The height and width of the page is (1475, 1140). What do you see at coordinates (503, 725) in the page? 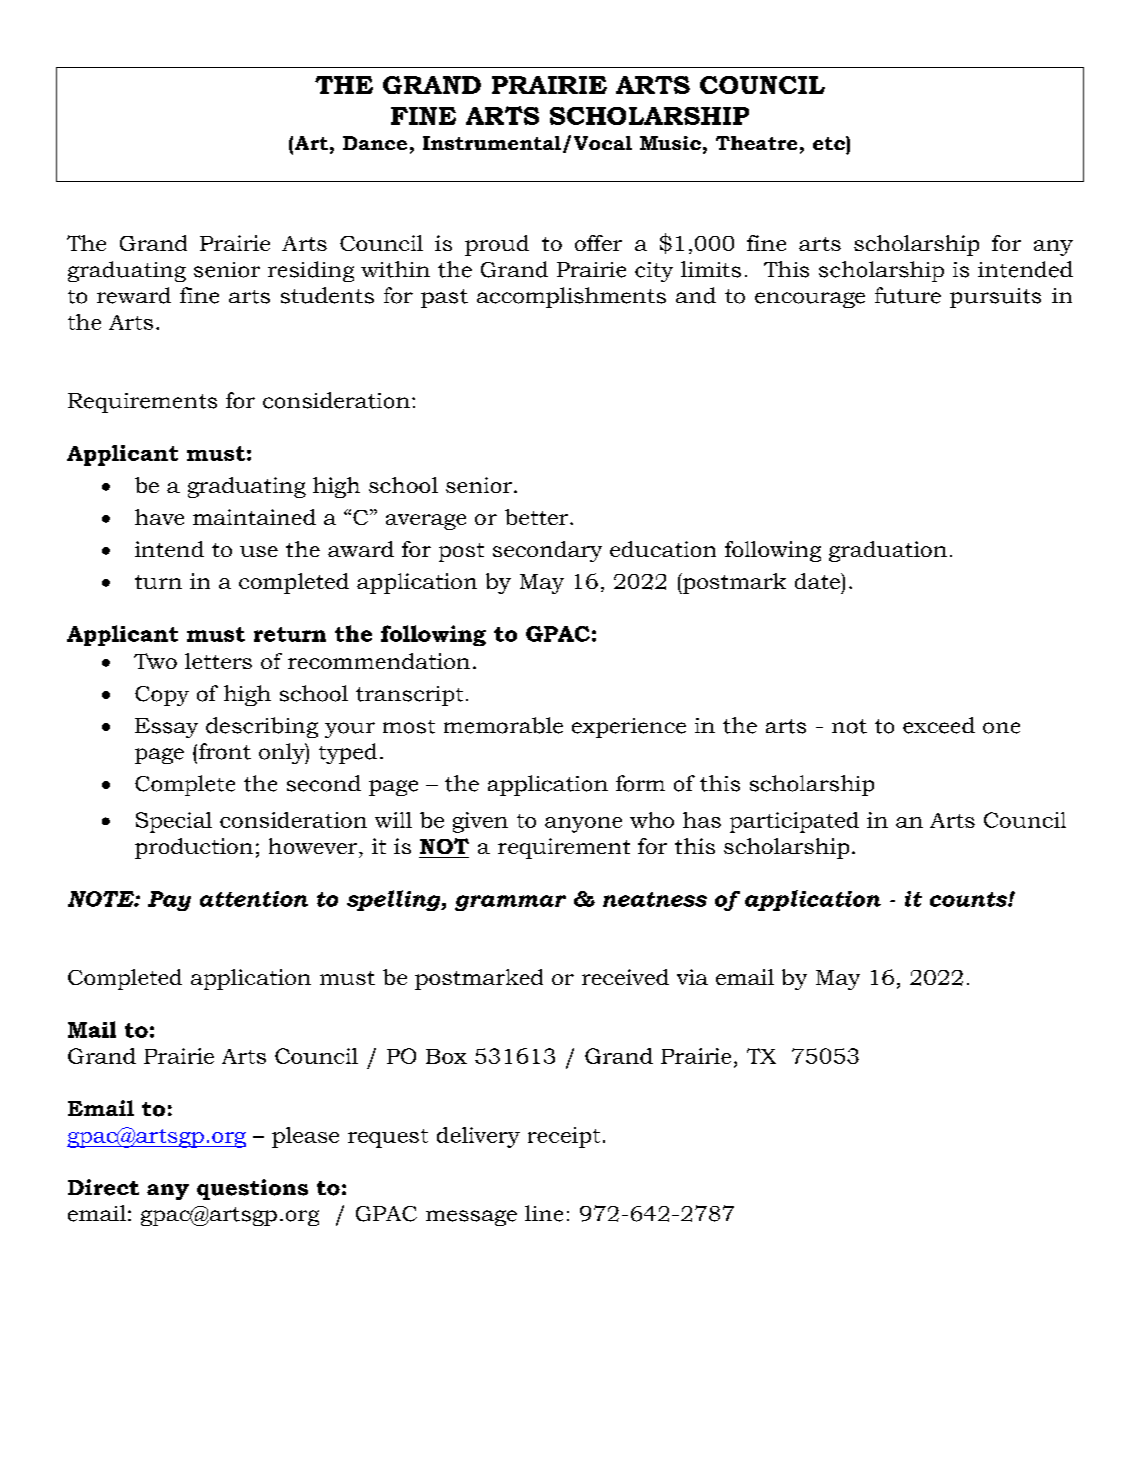
I see `memorable` at bounding box center [503, 725].
